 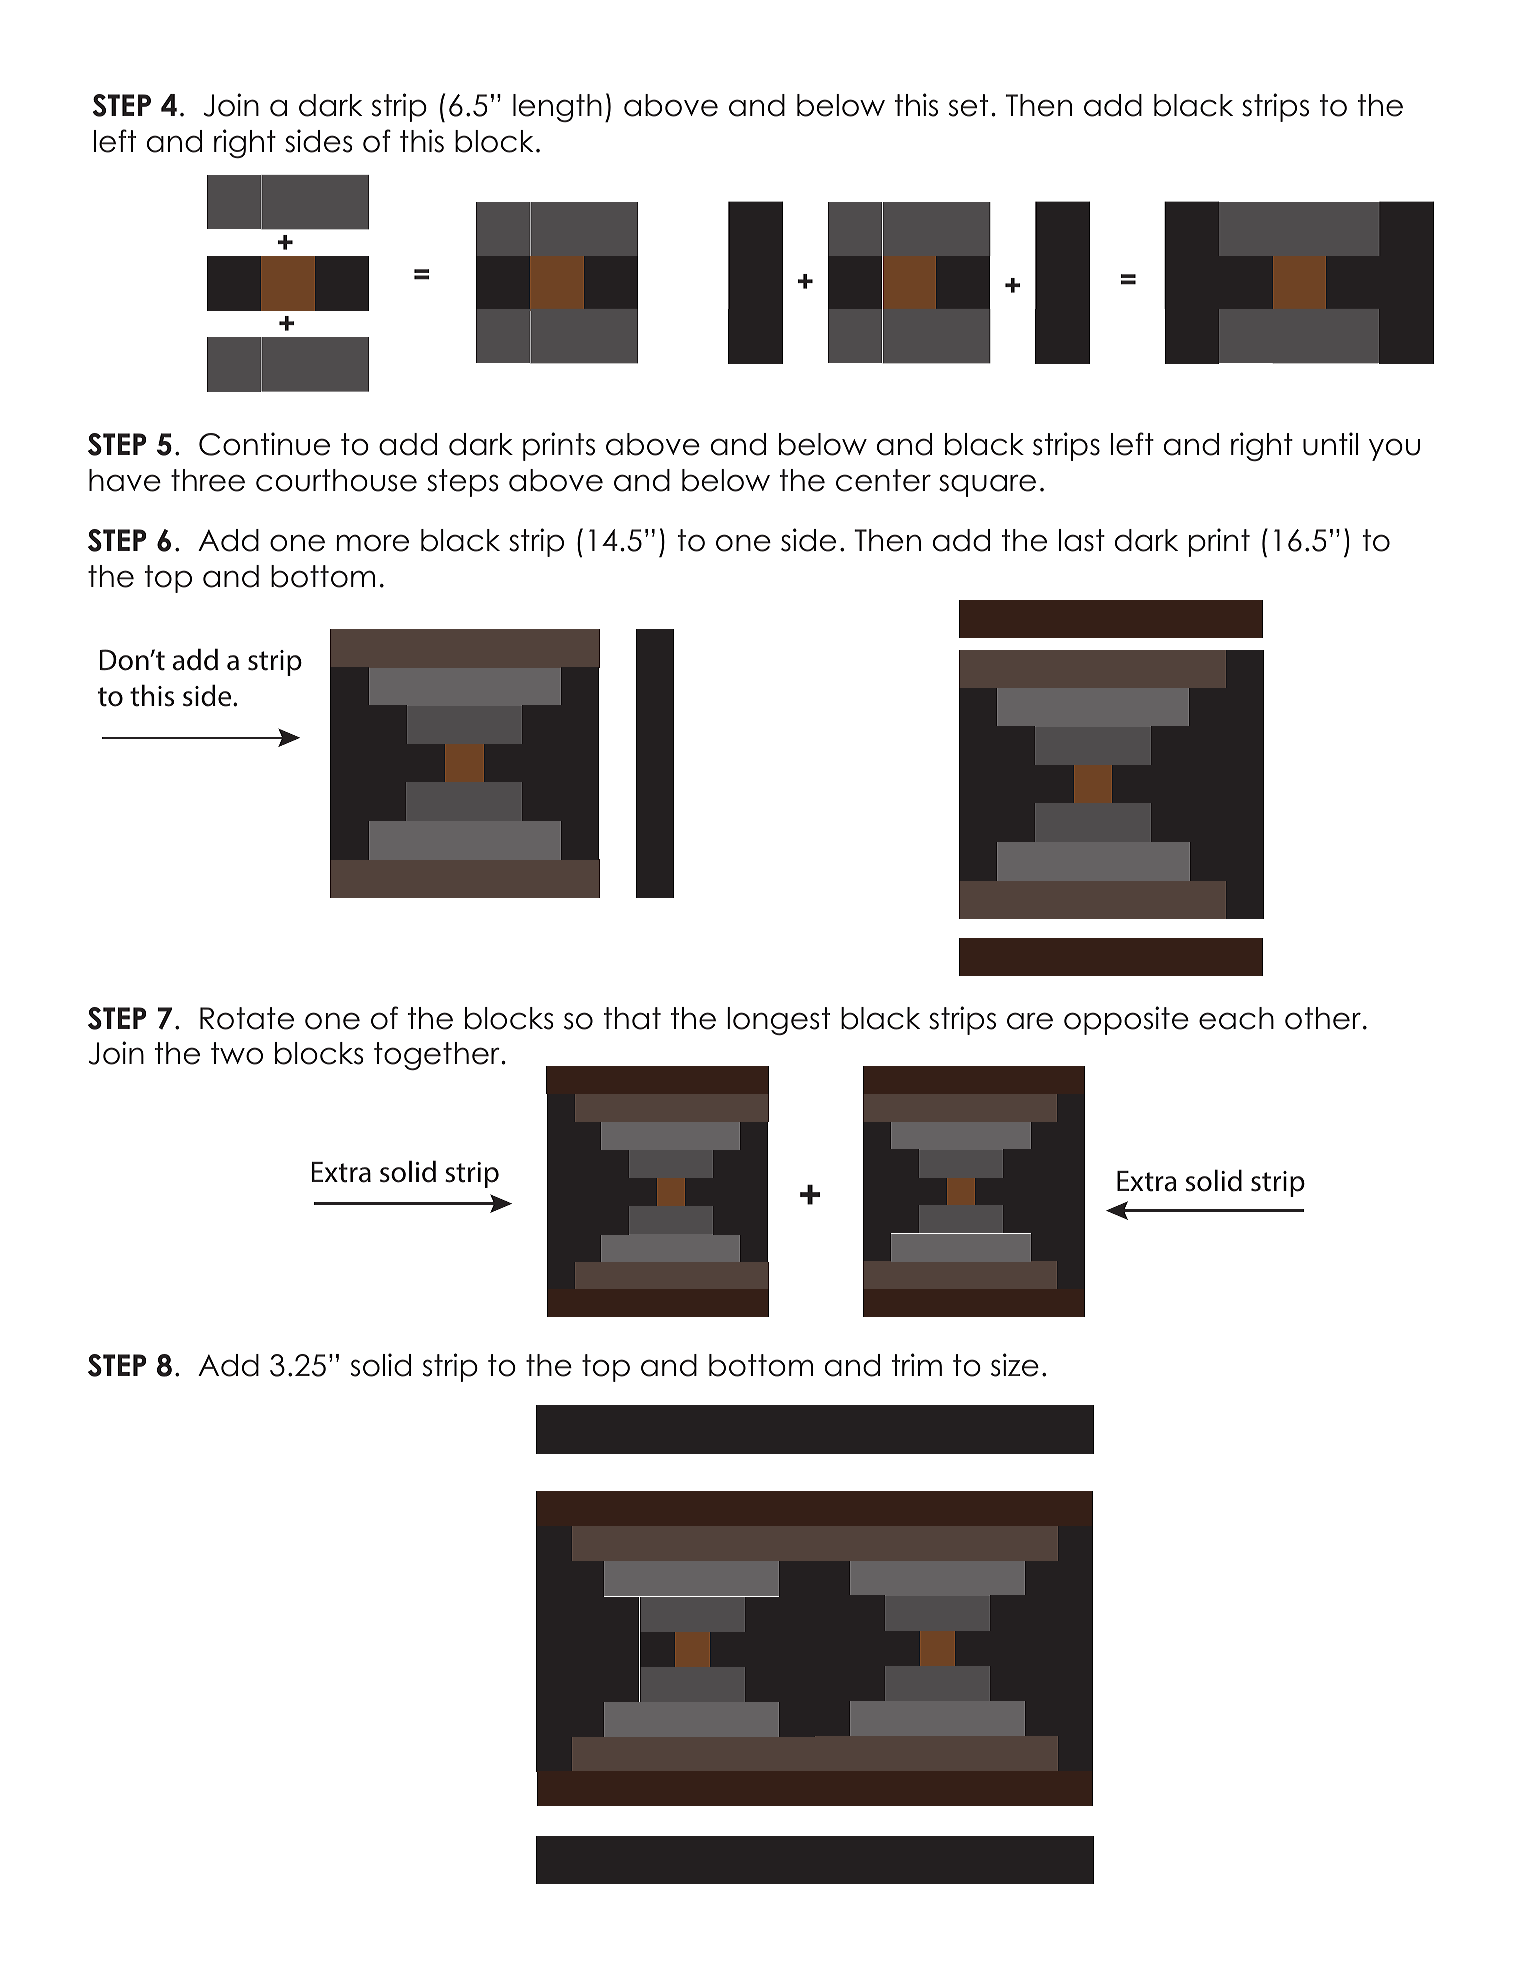 I want to click on last, so click(x=1082, y=540).
